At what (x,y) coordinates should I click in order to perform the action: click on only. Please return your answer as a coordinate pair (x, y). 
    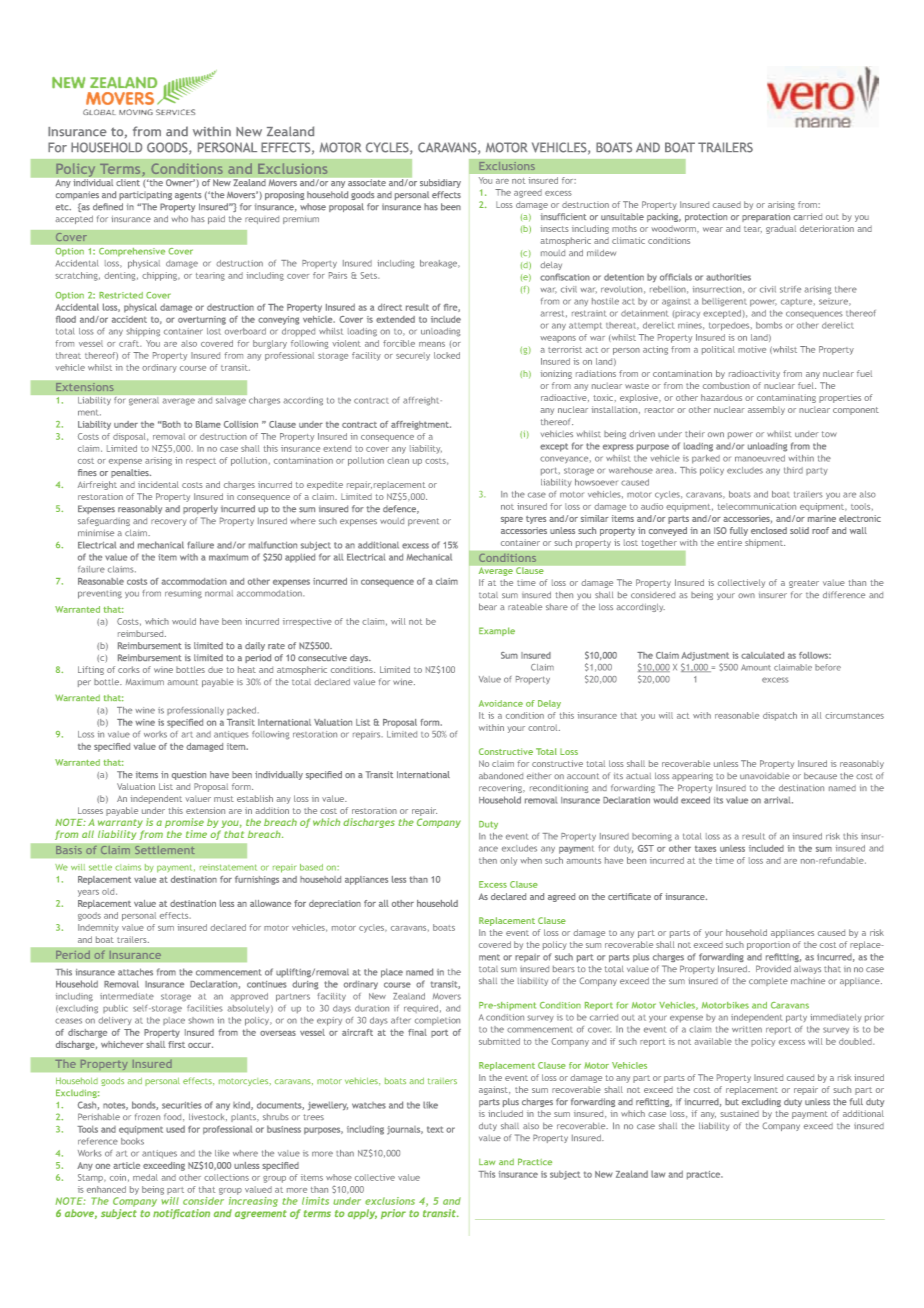
    Looking at the image, I should click on (508, 861).
